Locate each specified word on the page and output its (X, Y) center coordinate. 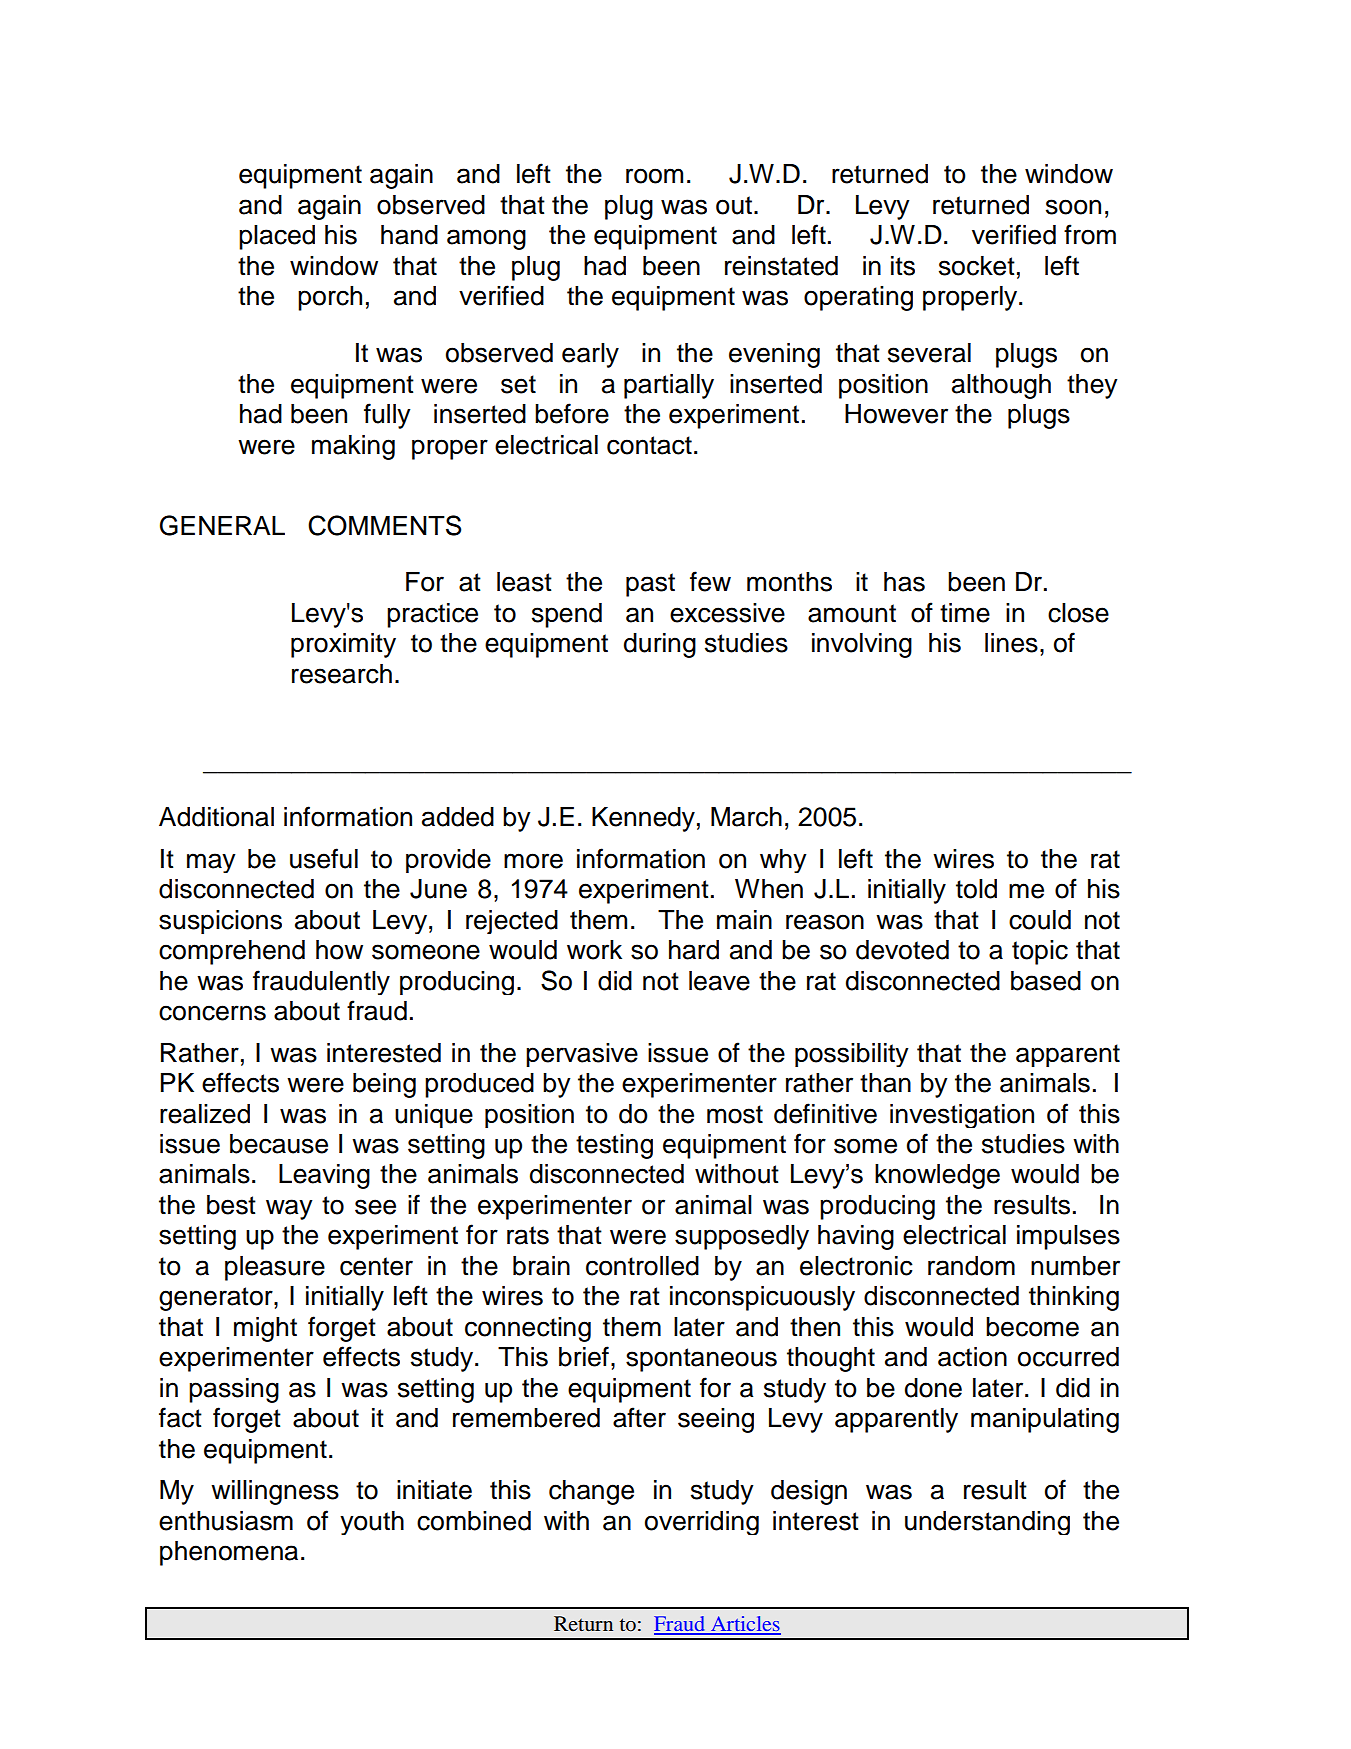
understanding (987, 1523)
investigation (962, 1116)
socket (977, 266)
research (342, 674)
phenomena (229, 1553)
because (279, 1144)
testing (614, 1146)
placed (277, 237)
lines (1011, 643)
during (660, 645)
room (654, 176)
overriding (702, 1523)
